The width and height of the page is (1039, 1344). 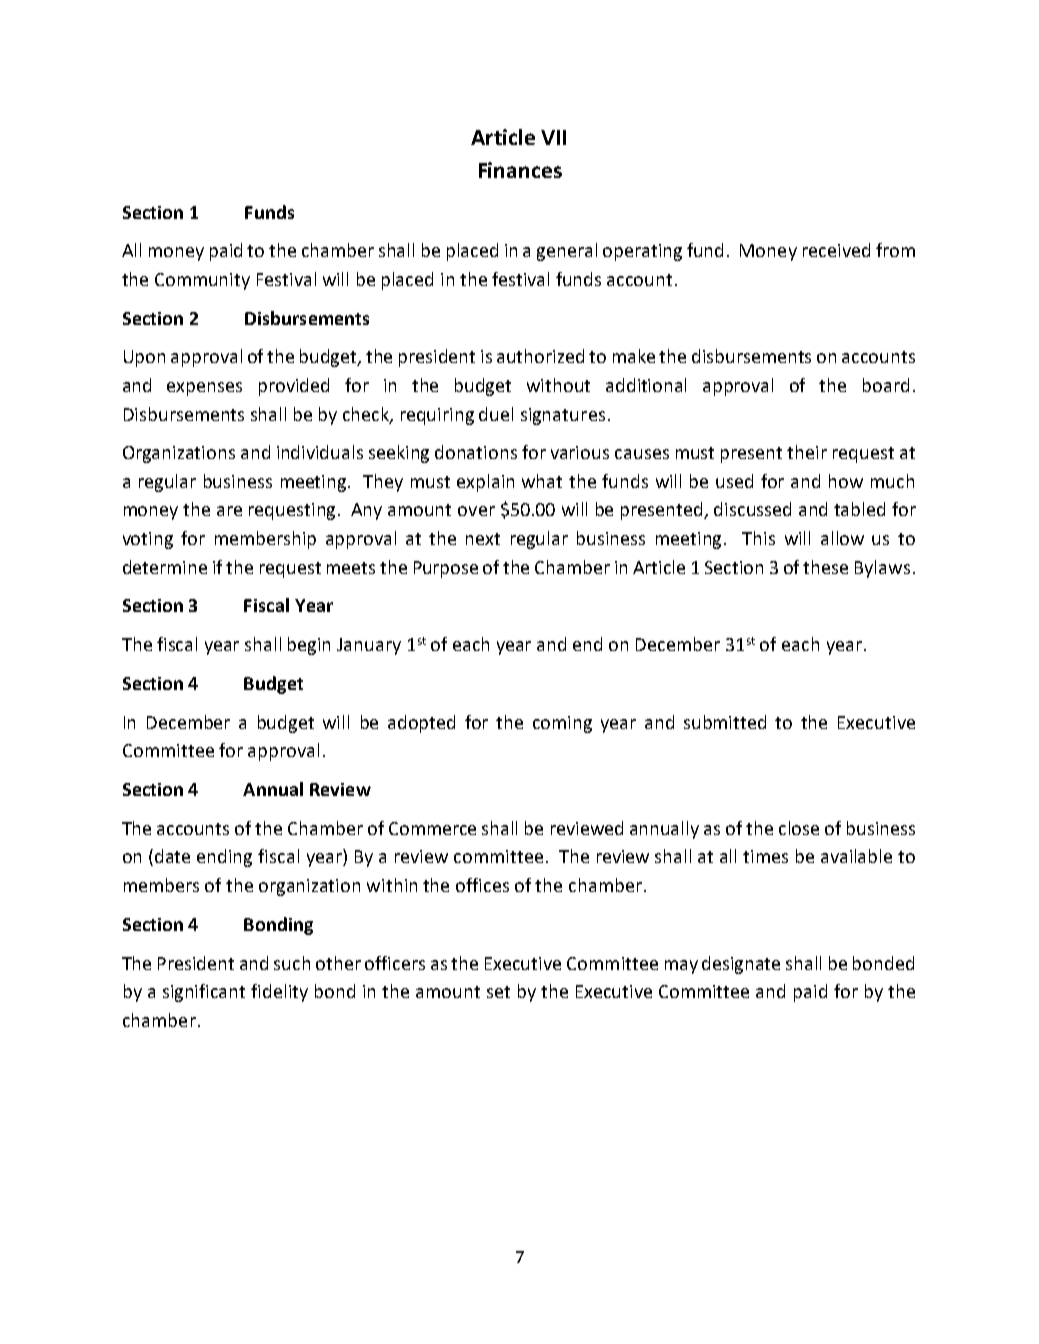 What do you see at coordinates (520, 170) in the page?
I see `Finances` at bounding box center [520, 170].
